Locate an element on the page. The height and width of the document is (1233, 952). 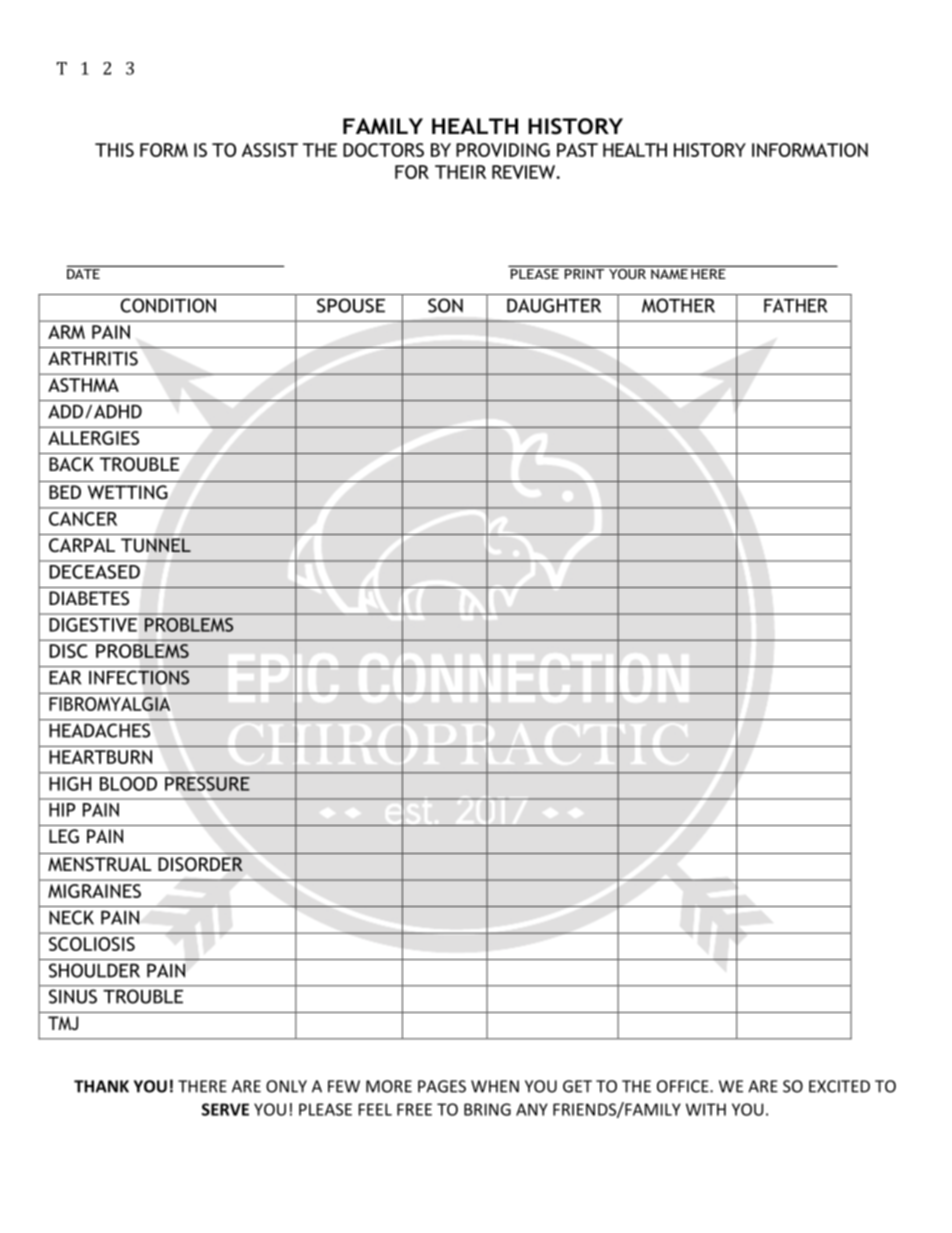
THIS is located at coordinates (114, 150).
